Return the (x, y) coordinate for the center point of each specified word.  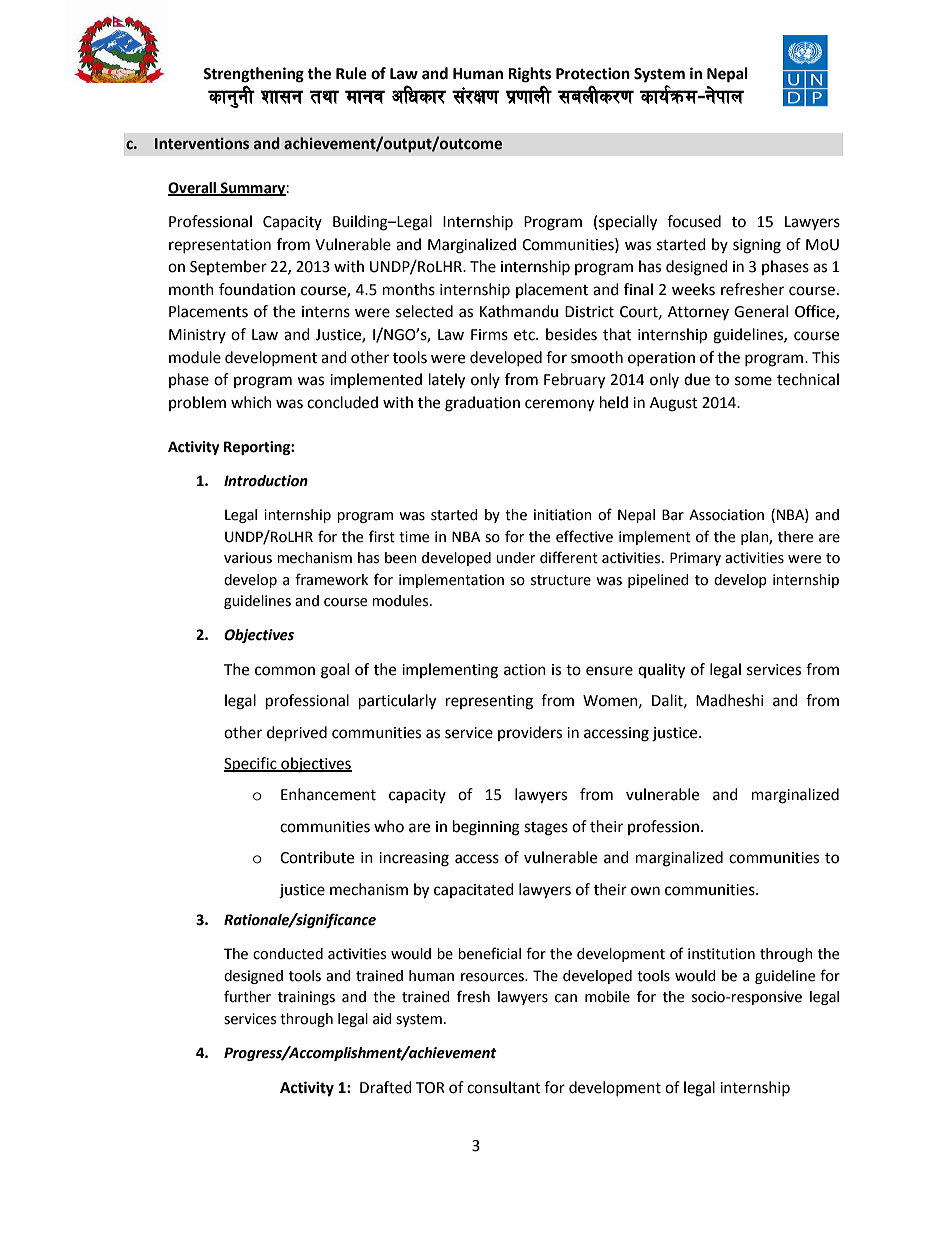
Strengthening (253, 75)
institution (721, 954)
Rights (529, 75)
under (515, 558)
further (247, 996)
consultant (504, 1087)
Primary (695, 559)
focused (694, 221)
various (248, 558)
